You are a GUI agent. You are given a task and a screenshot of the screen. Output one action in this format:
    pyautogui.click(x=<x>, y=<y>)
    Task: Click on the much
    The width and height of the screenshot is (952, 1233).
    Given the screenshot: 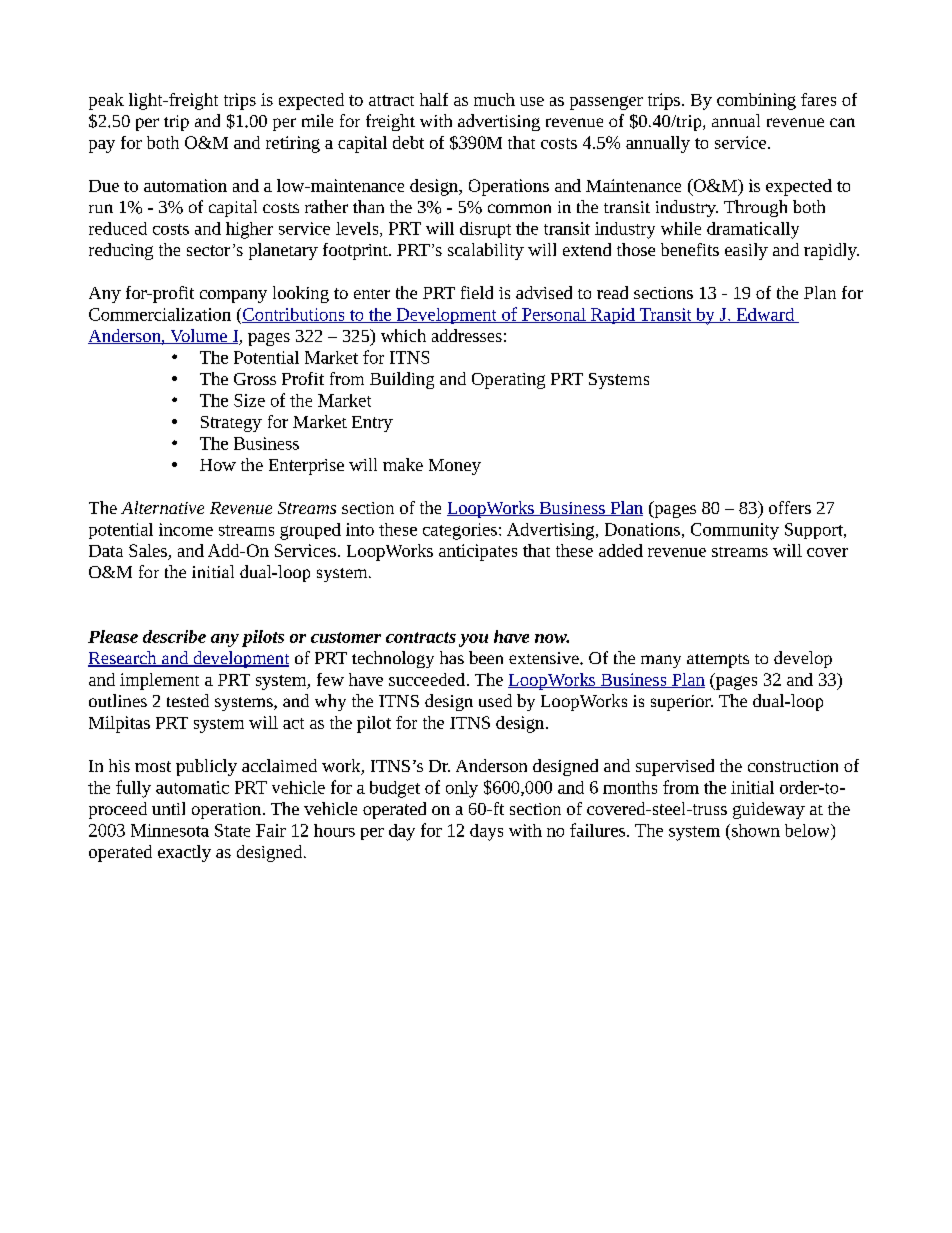 What is the action you would take?
    pyautogui.click(x=494, y=99)
